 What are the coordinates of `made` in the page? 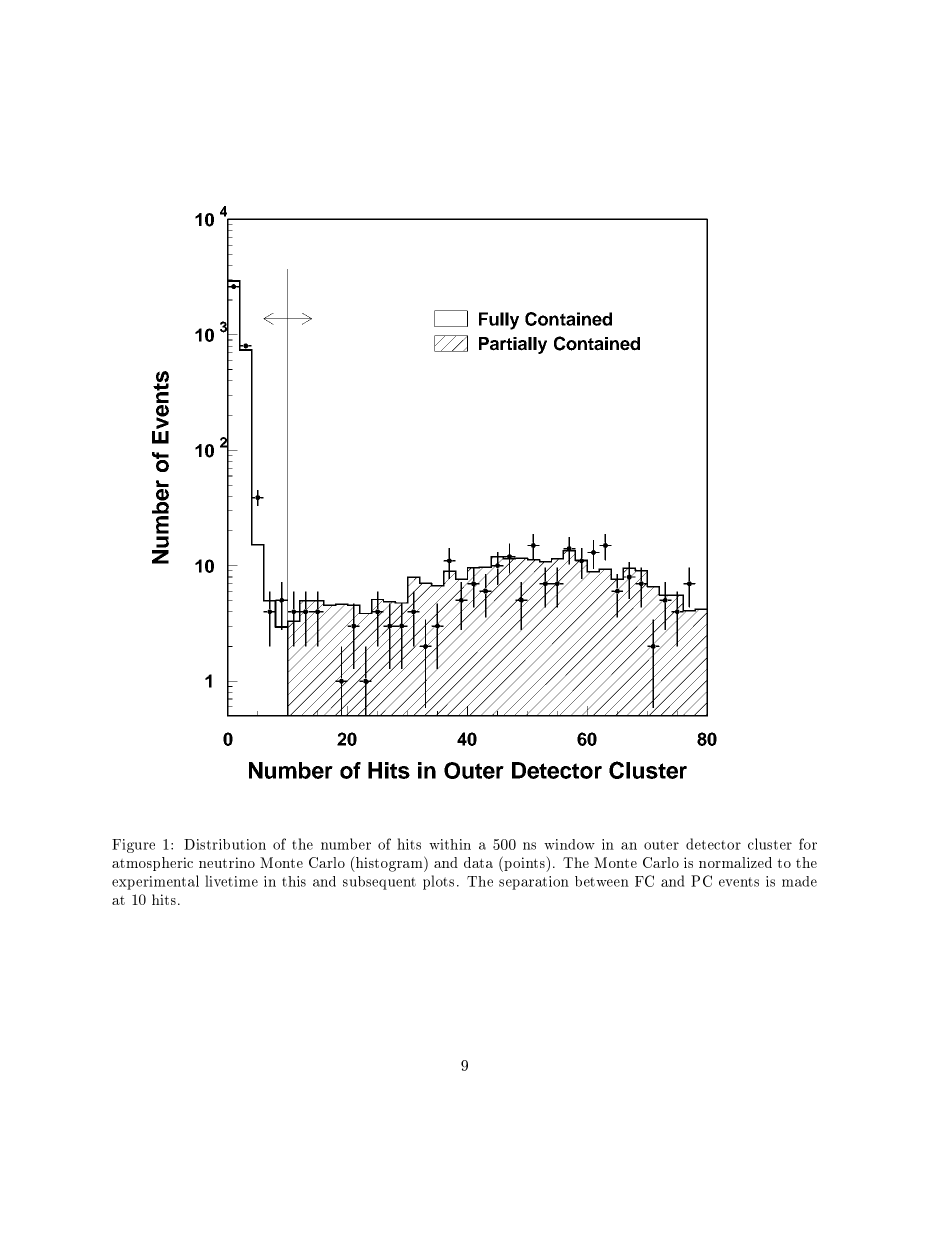 It's located at (799, 881).
